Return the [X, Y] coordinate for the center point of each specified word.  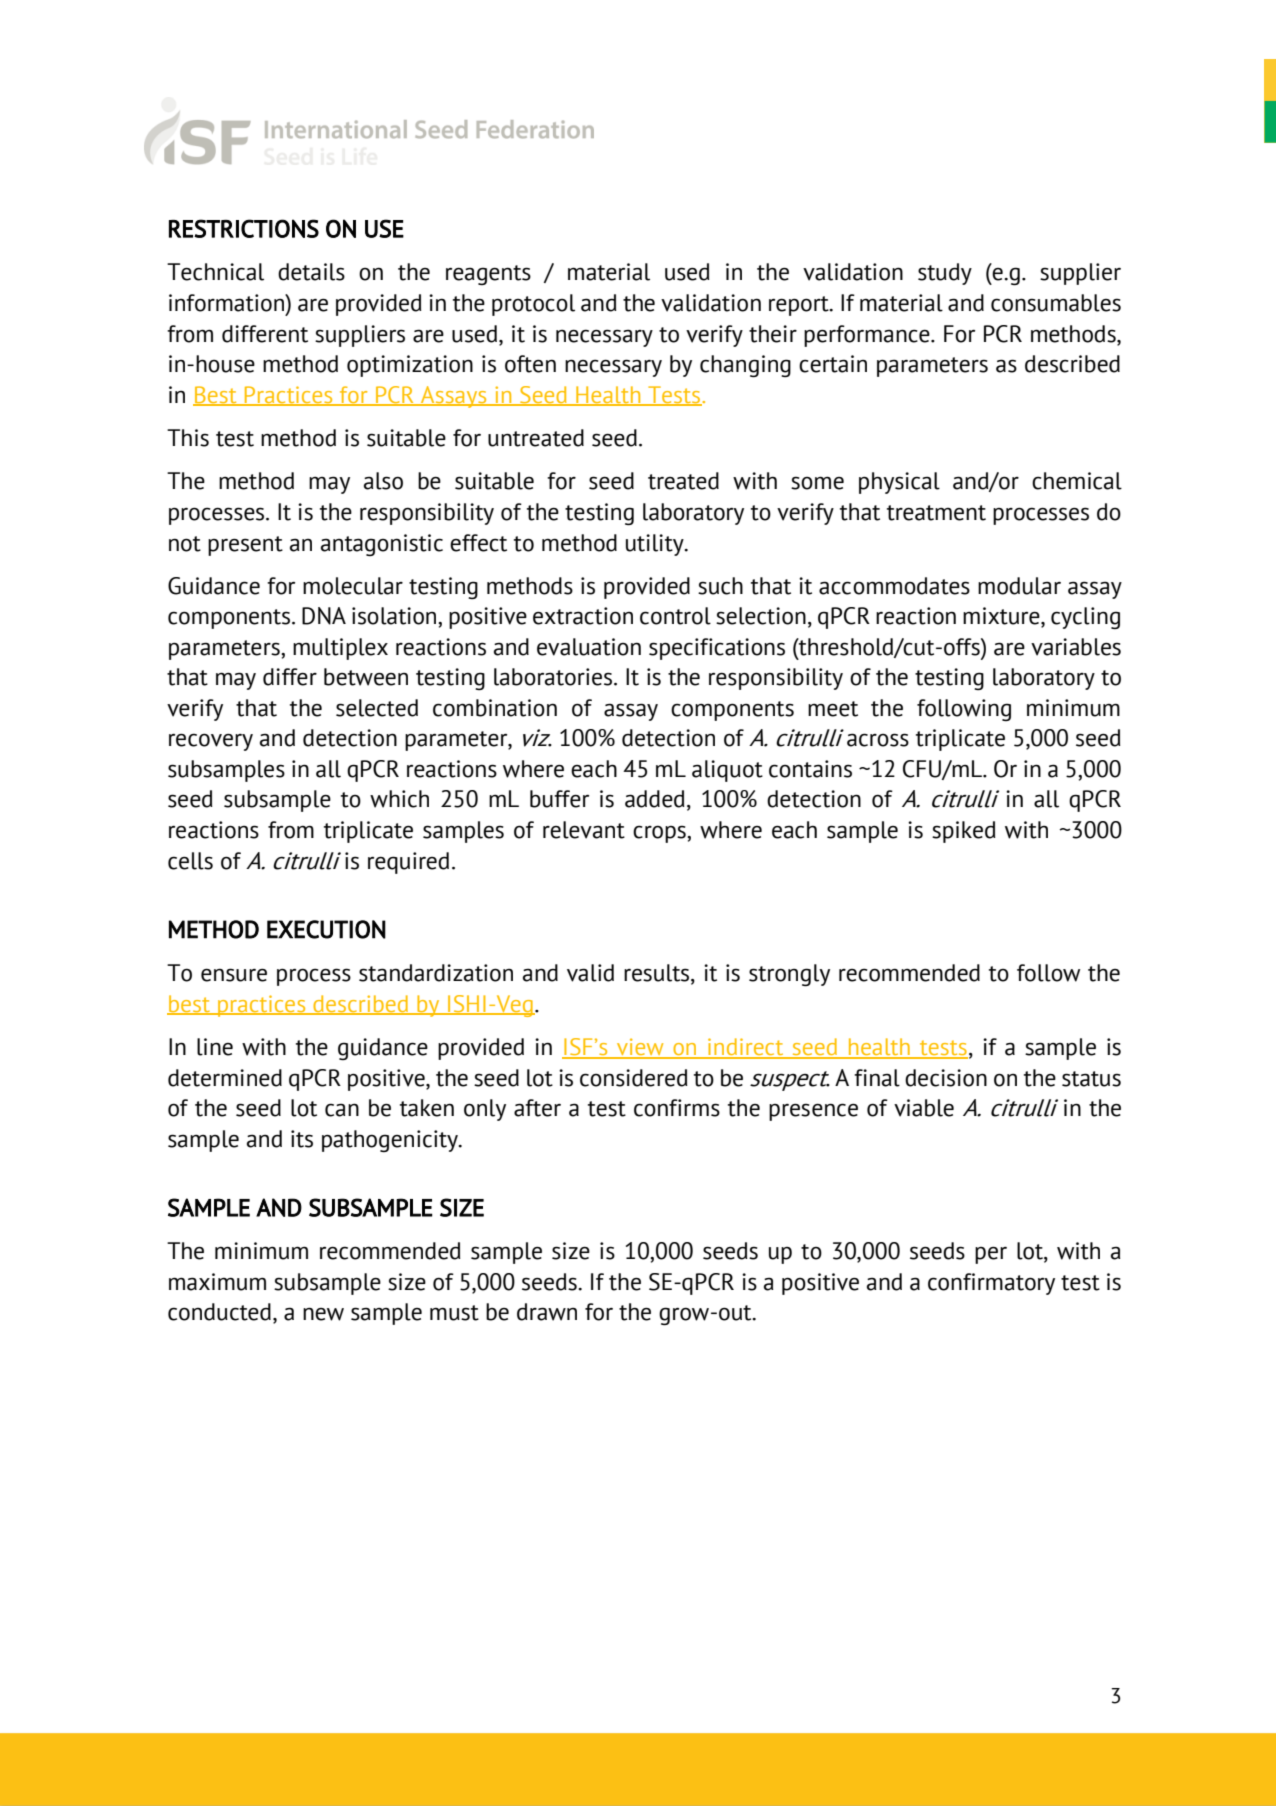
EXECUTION [326, 929]
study [945, 274]
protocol [533, 305]
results [658, 974]
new [323, 1314]
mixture [1002, 617]
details [311, 272]
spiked [964, 832]
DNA [324, 616]
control [675, 616]
